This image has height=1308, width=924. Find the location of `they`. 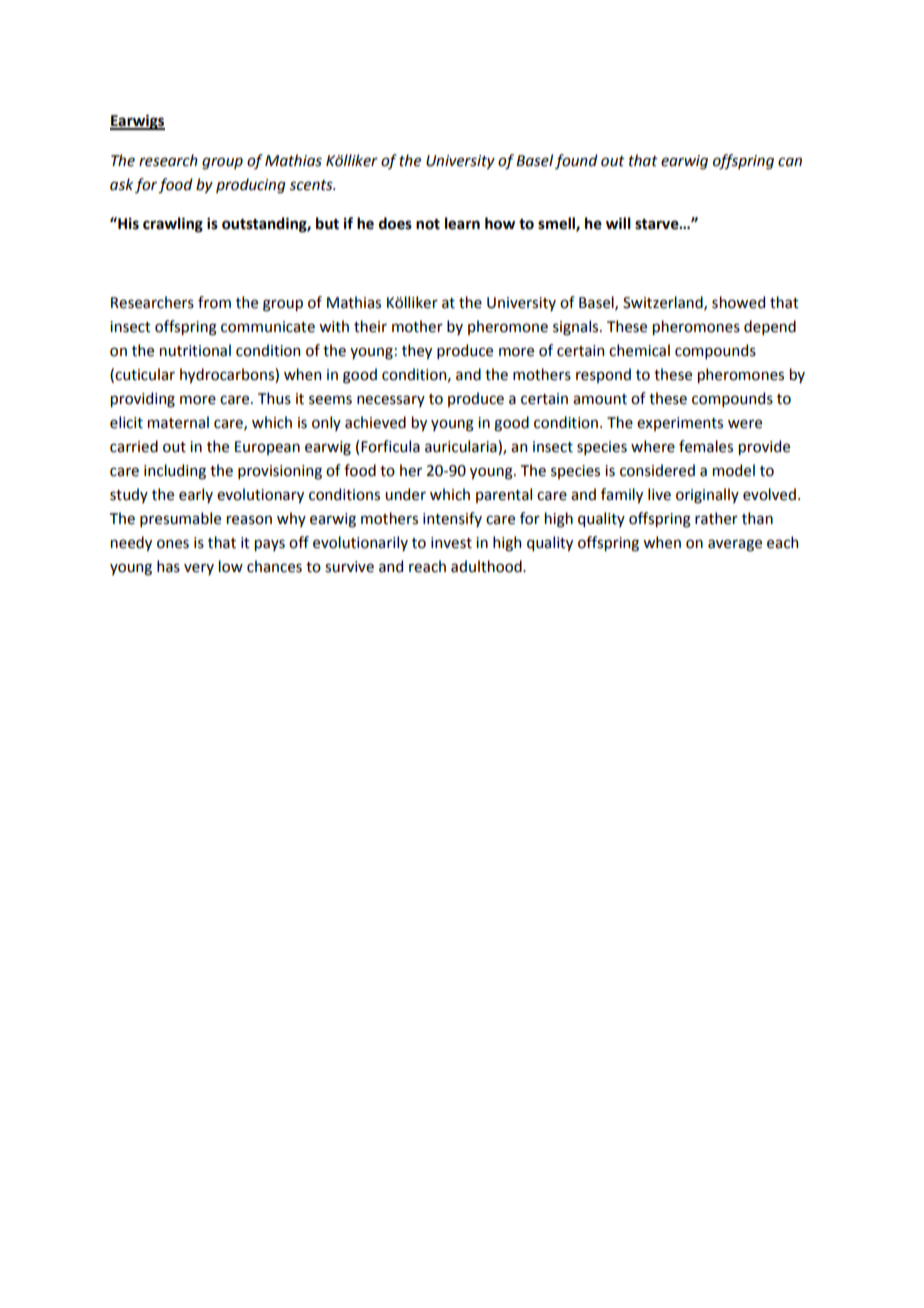

they is located at coordinates (417, 351).
